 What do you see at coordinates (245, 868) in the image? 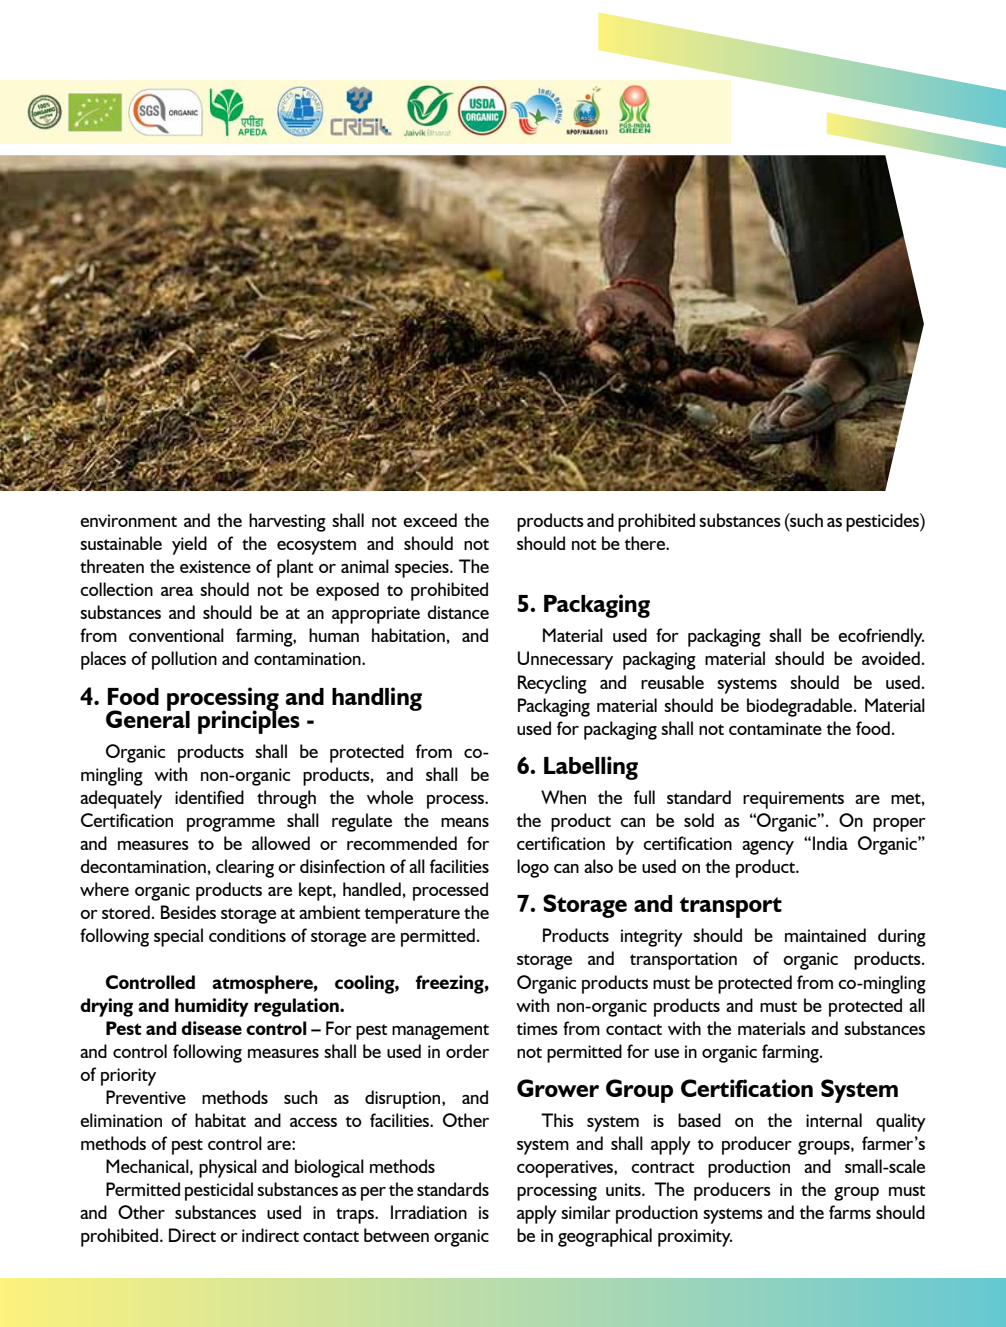
I see `clearing` at bounding box center [245, 868].
